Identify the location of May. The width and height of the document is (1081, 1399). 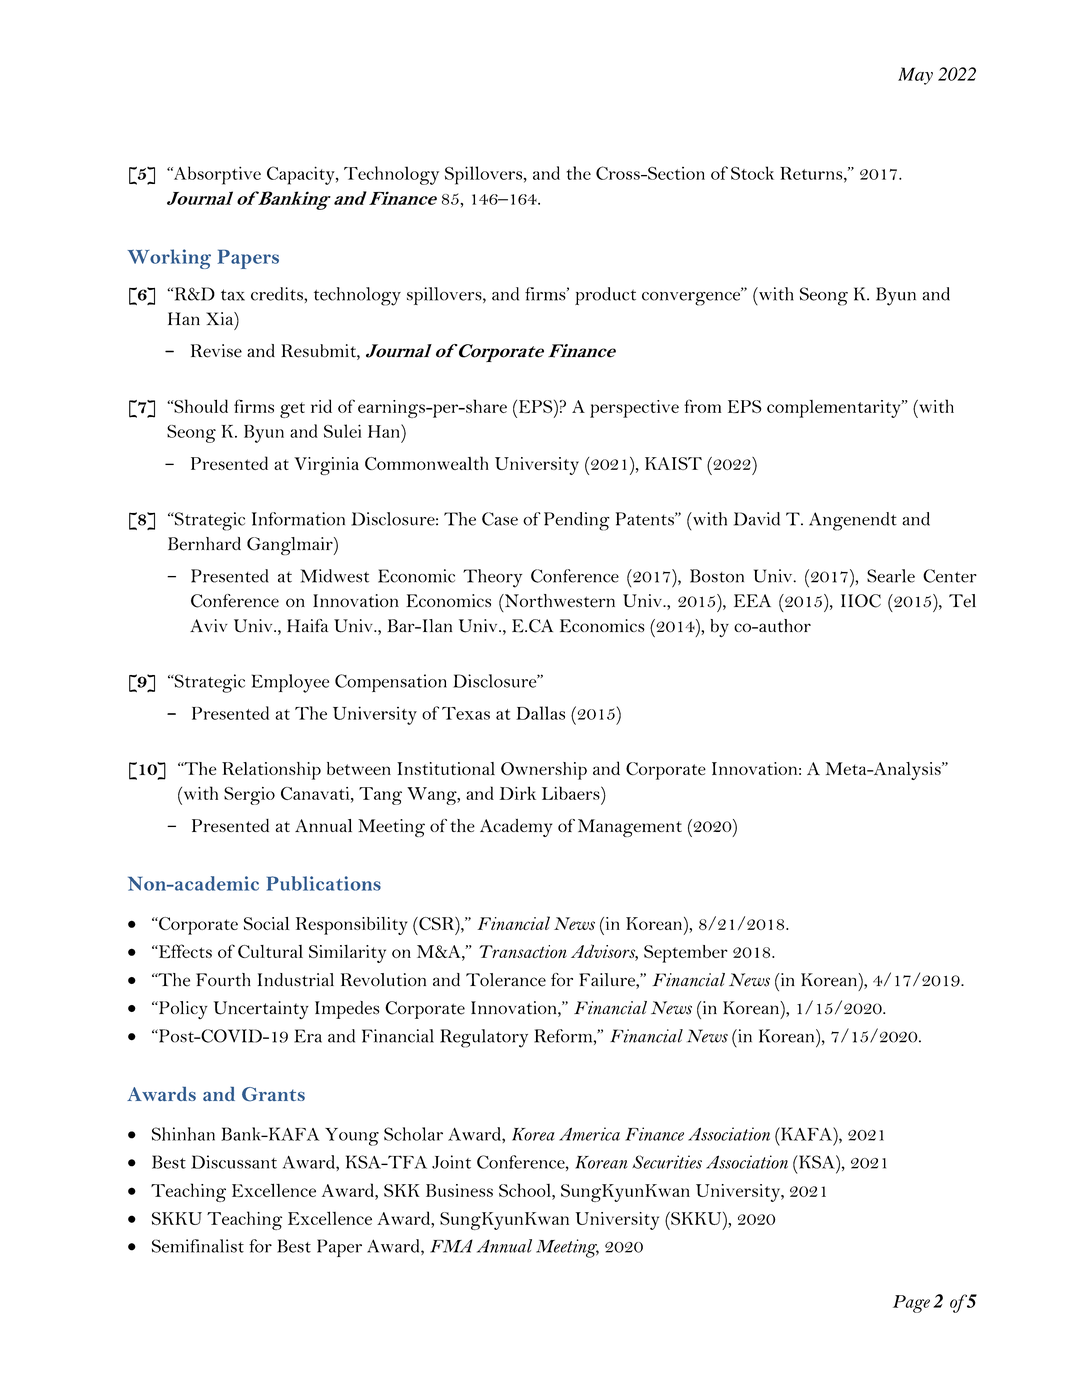
(915, 76).
